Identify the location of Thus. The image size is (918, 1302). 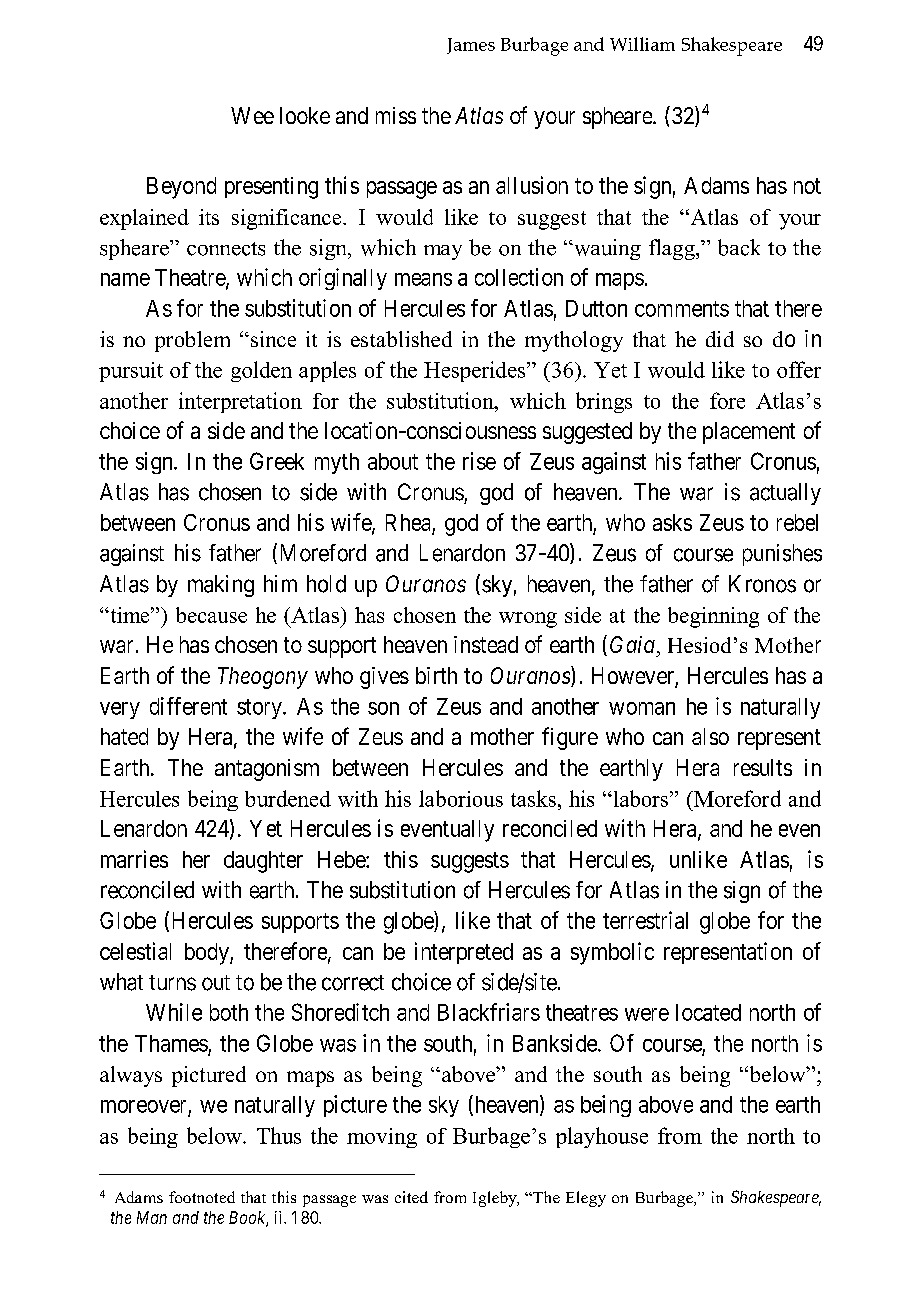
(279, 1135).
